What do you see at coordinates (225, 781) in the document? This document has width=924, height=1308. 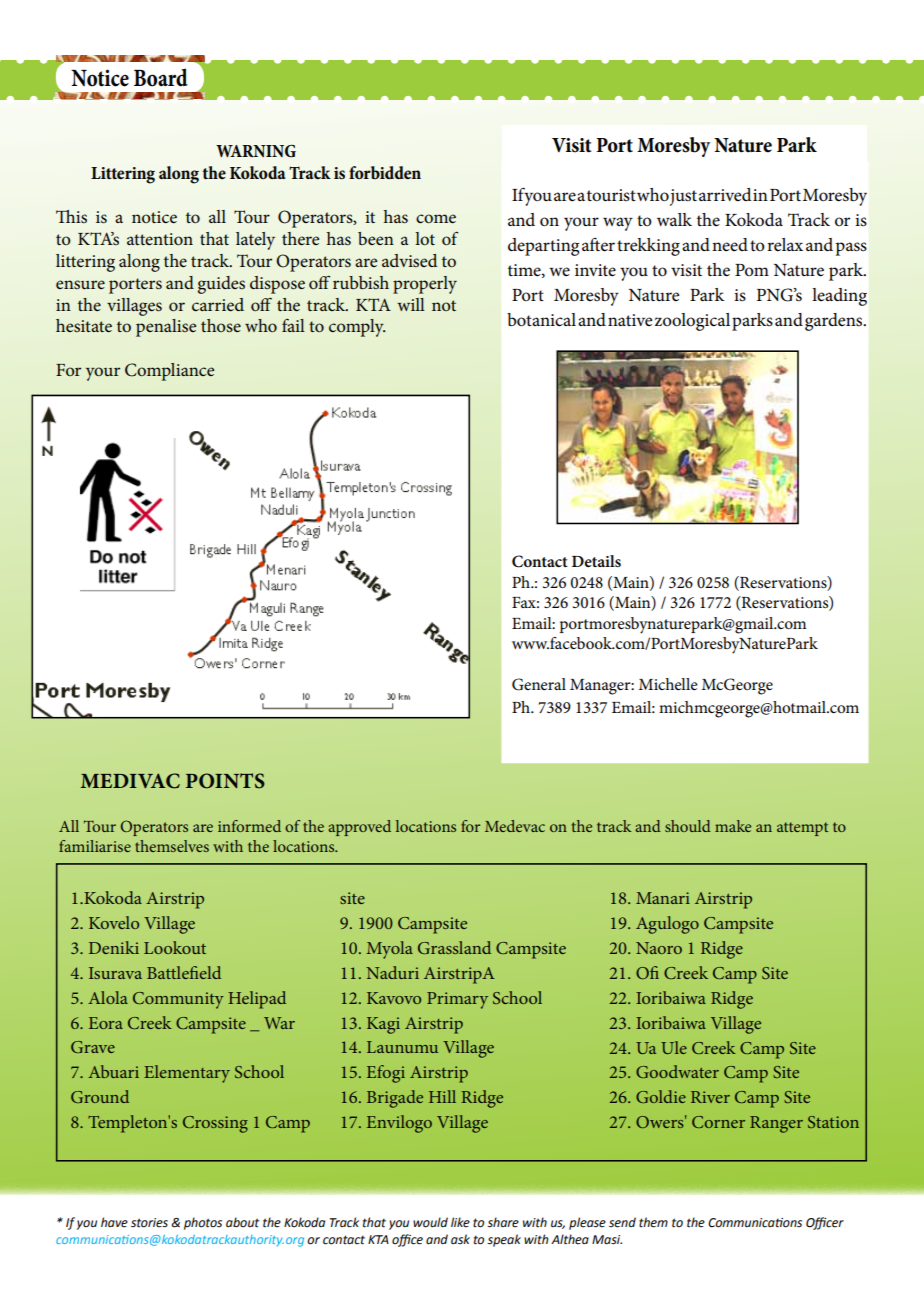 I see `points` at bounding box center [225, 781].
